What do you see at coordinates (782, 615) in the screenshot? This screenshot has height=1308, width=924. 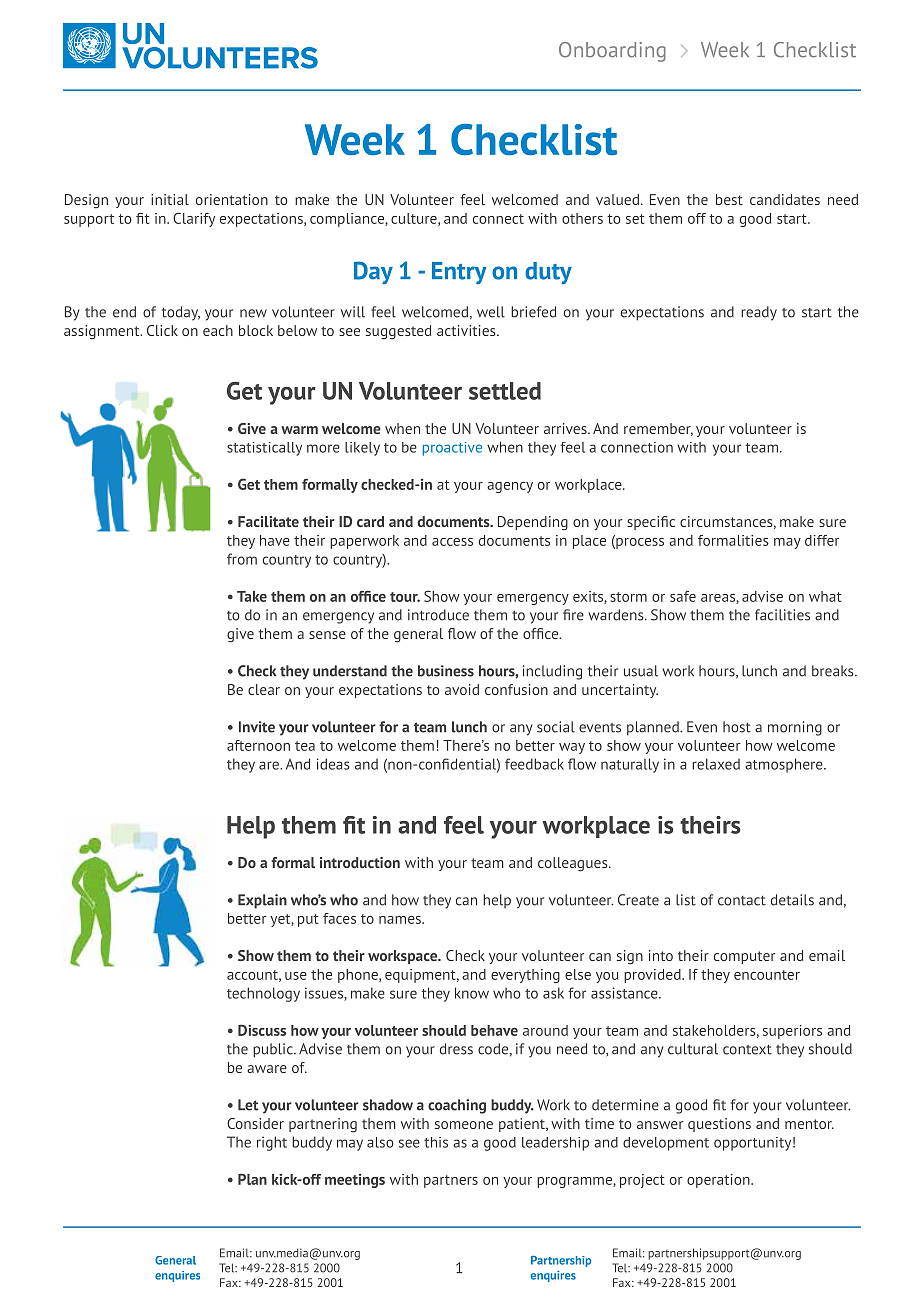 I see `facilities` at bounding box center [782, 615].
